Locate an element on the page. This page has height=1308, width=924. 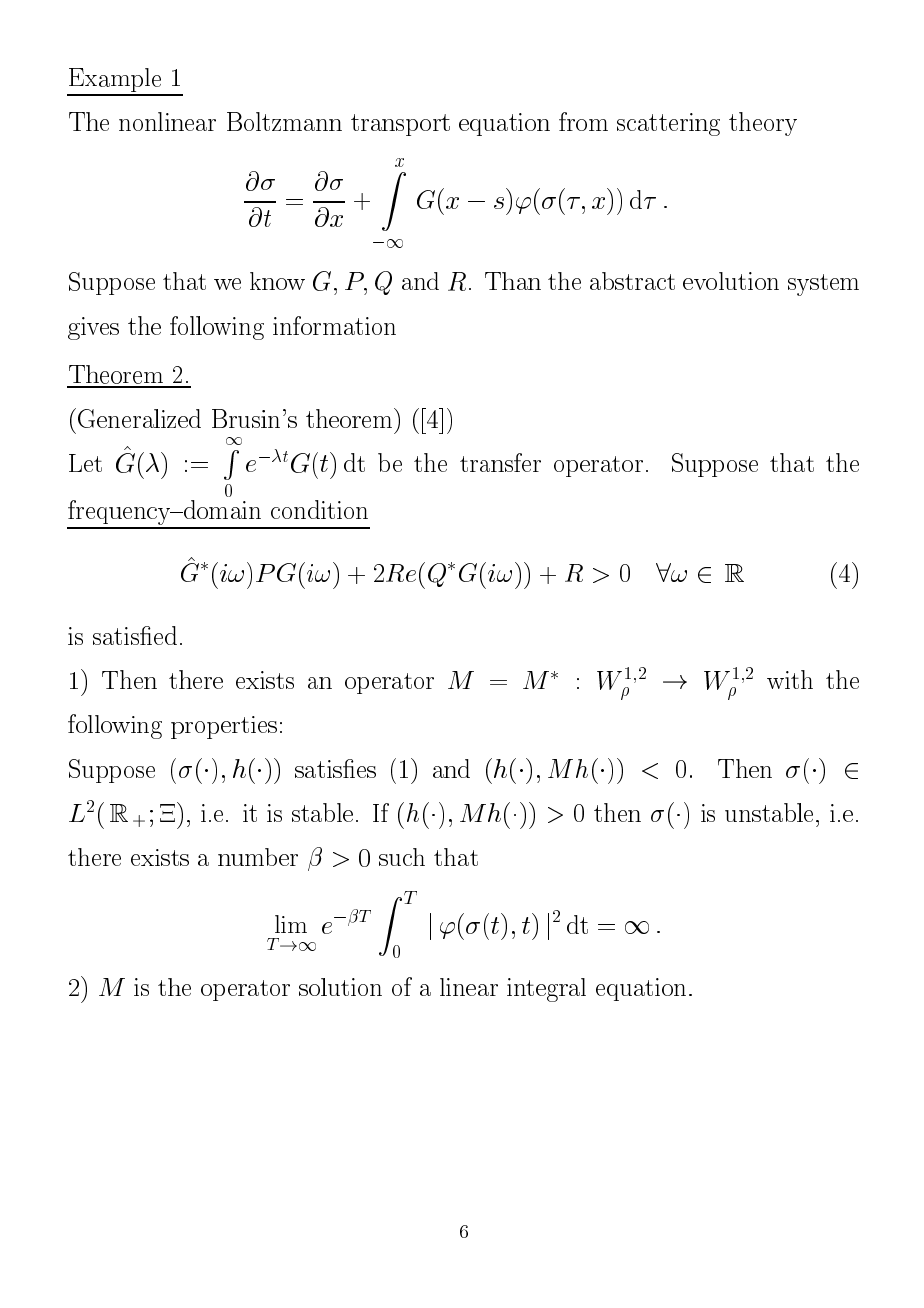
Boltzmann is located at coordinates (284, 121).
